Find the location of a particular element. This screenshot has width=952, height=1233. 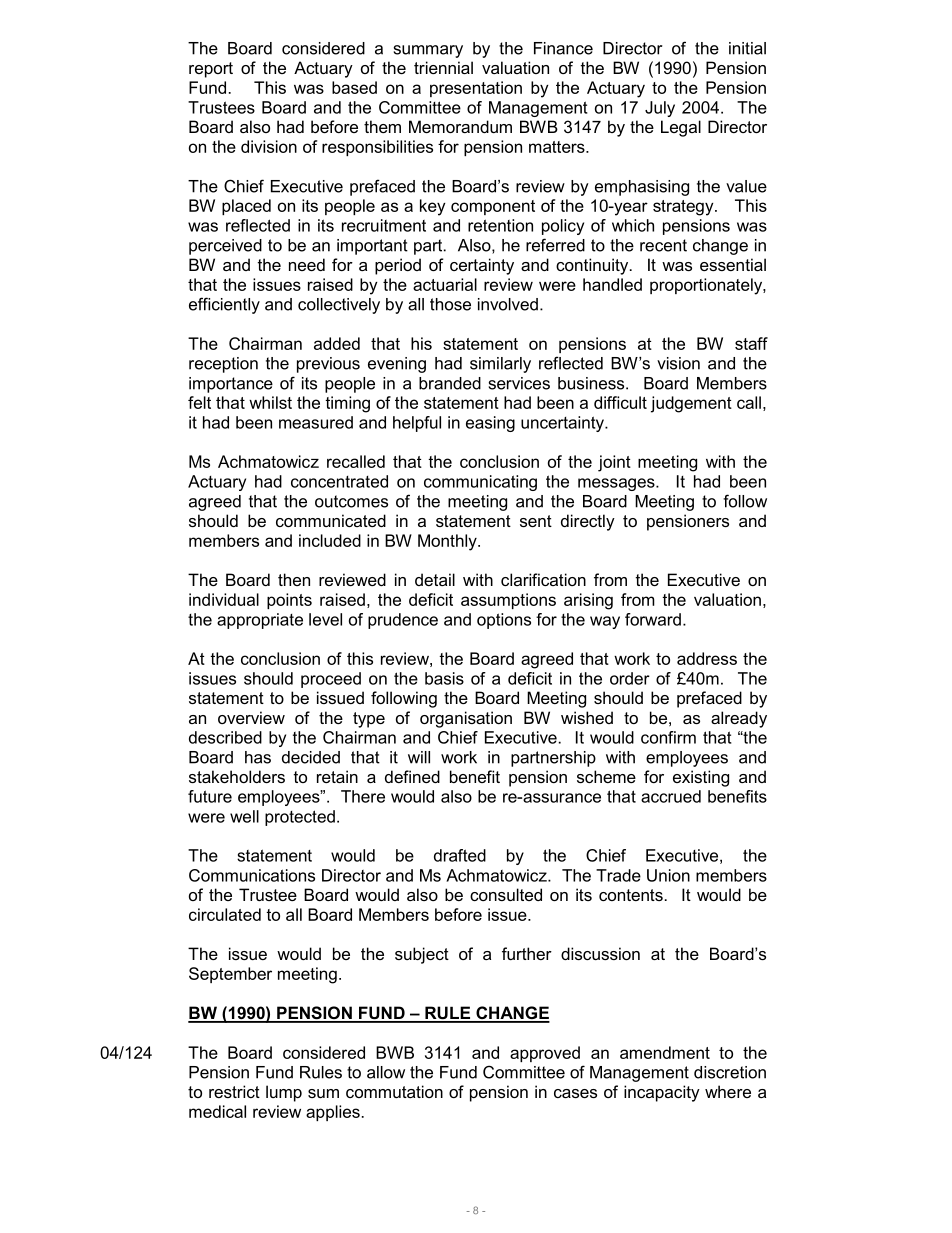

approved is located at coordinates (545, 1054).
